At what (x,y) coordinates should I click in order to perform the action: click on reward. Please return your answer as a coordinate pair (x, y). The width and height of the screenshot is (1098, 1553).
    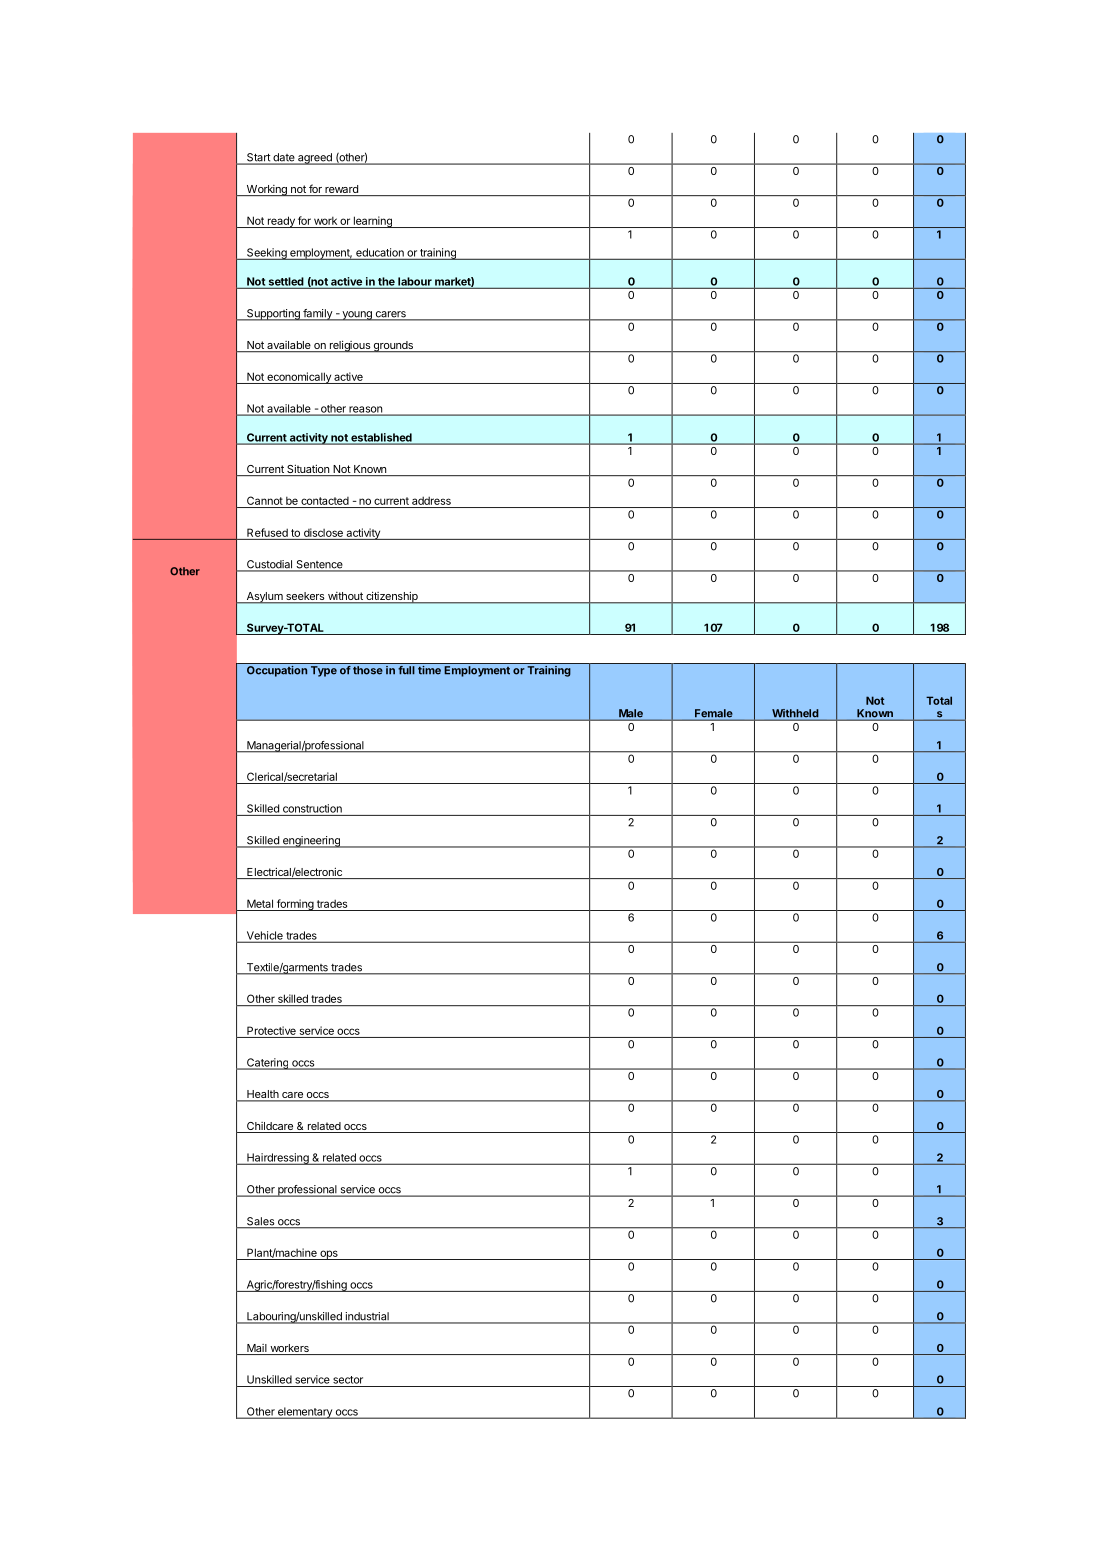
    Looking at the image, I should click on (341, 190).
